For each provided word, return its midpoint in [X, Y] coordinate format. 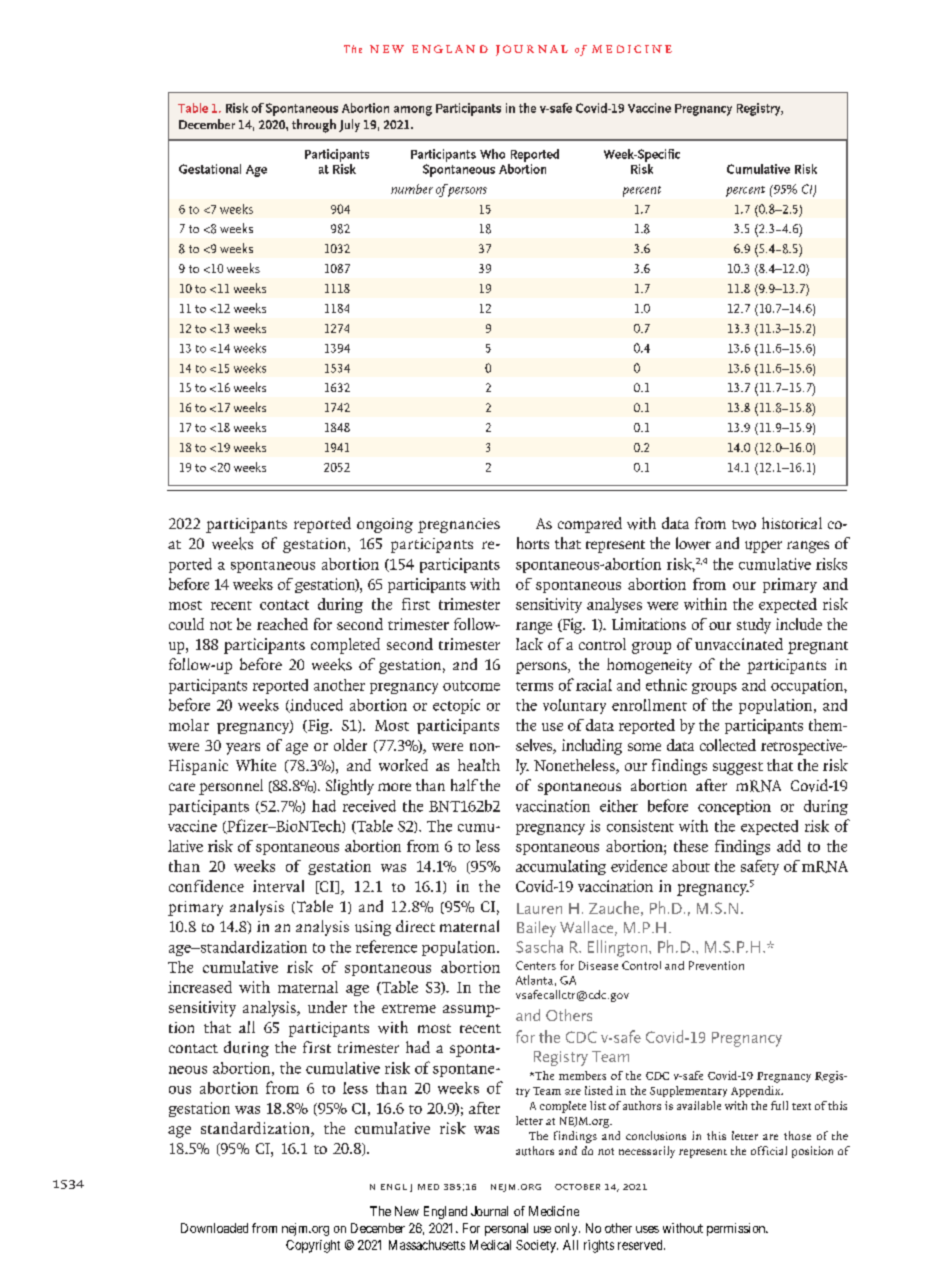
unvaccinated [739, 644]
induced [315, 706]
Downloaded [214, 1228]
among [413, 111]
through [314, 126]
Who [492, 154]
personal [506, 1229]
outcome [471, 686]
